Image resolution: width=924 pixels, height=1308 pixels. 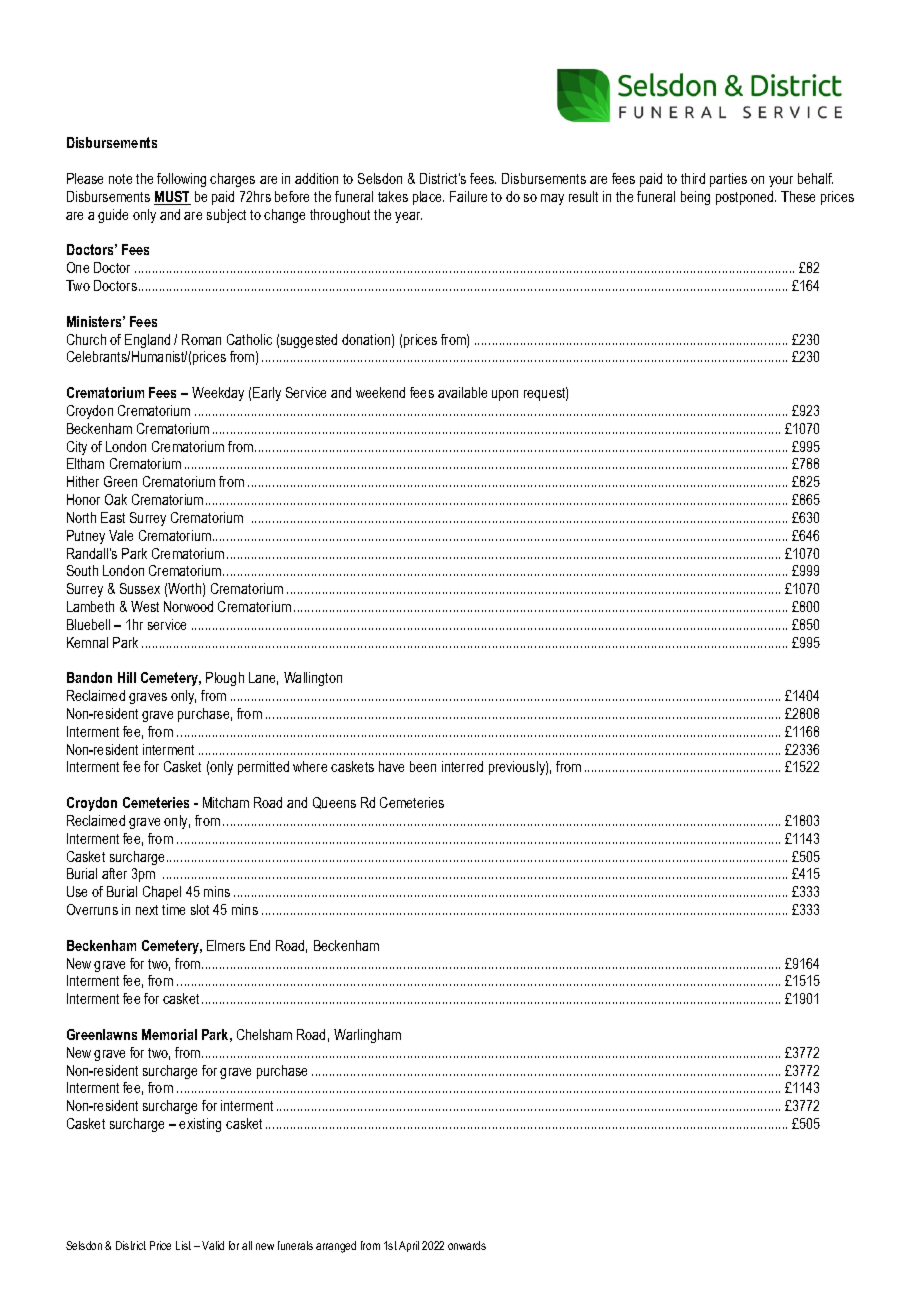 What do you see at coordinates (172, 198) in the screenshot?
I see `MUST` at bounding box center [172, 198].
